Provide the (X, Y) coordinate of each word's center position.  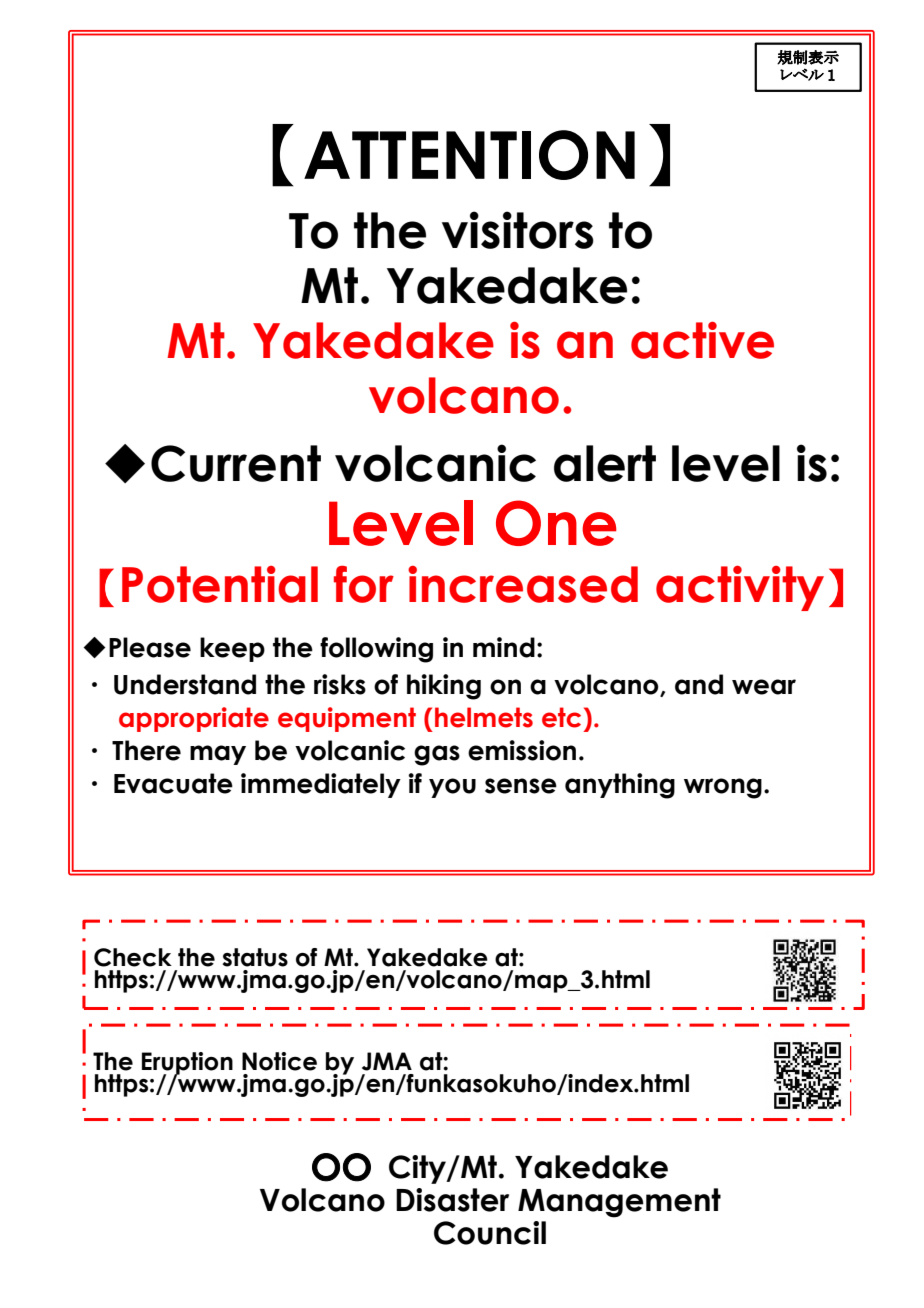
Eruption (187, 1064)
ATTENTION (469, 155)
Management (619, 1203)
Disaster (452, 1200)
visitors (518, 230)
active (702, 340)
